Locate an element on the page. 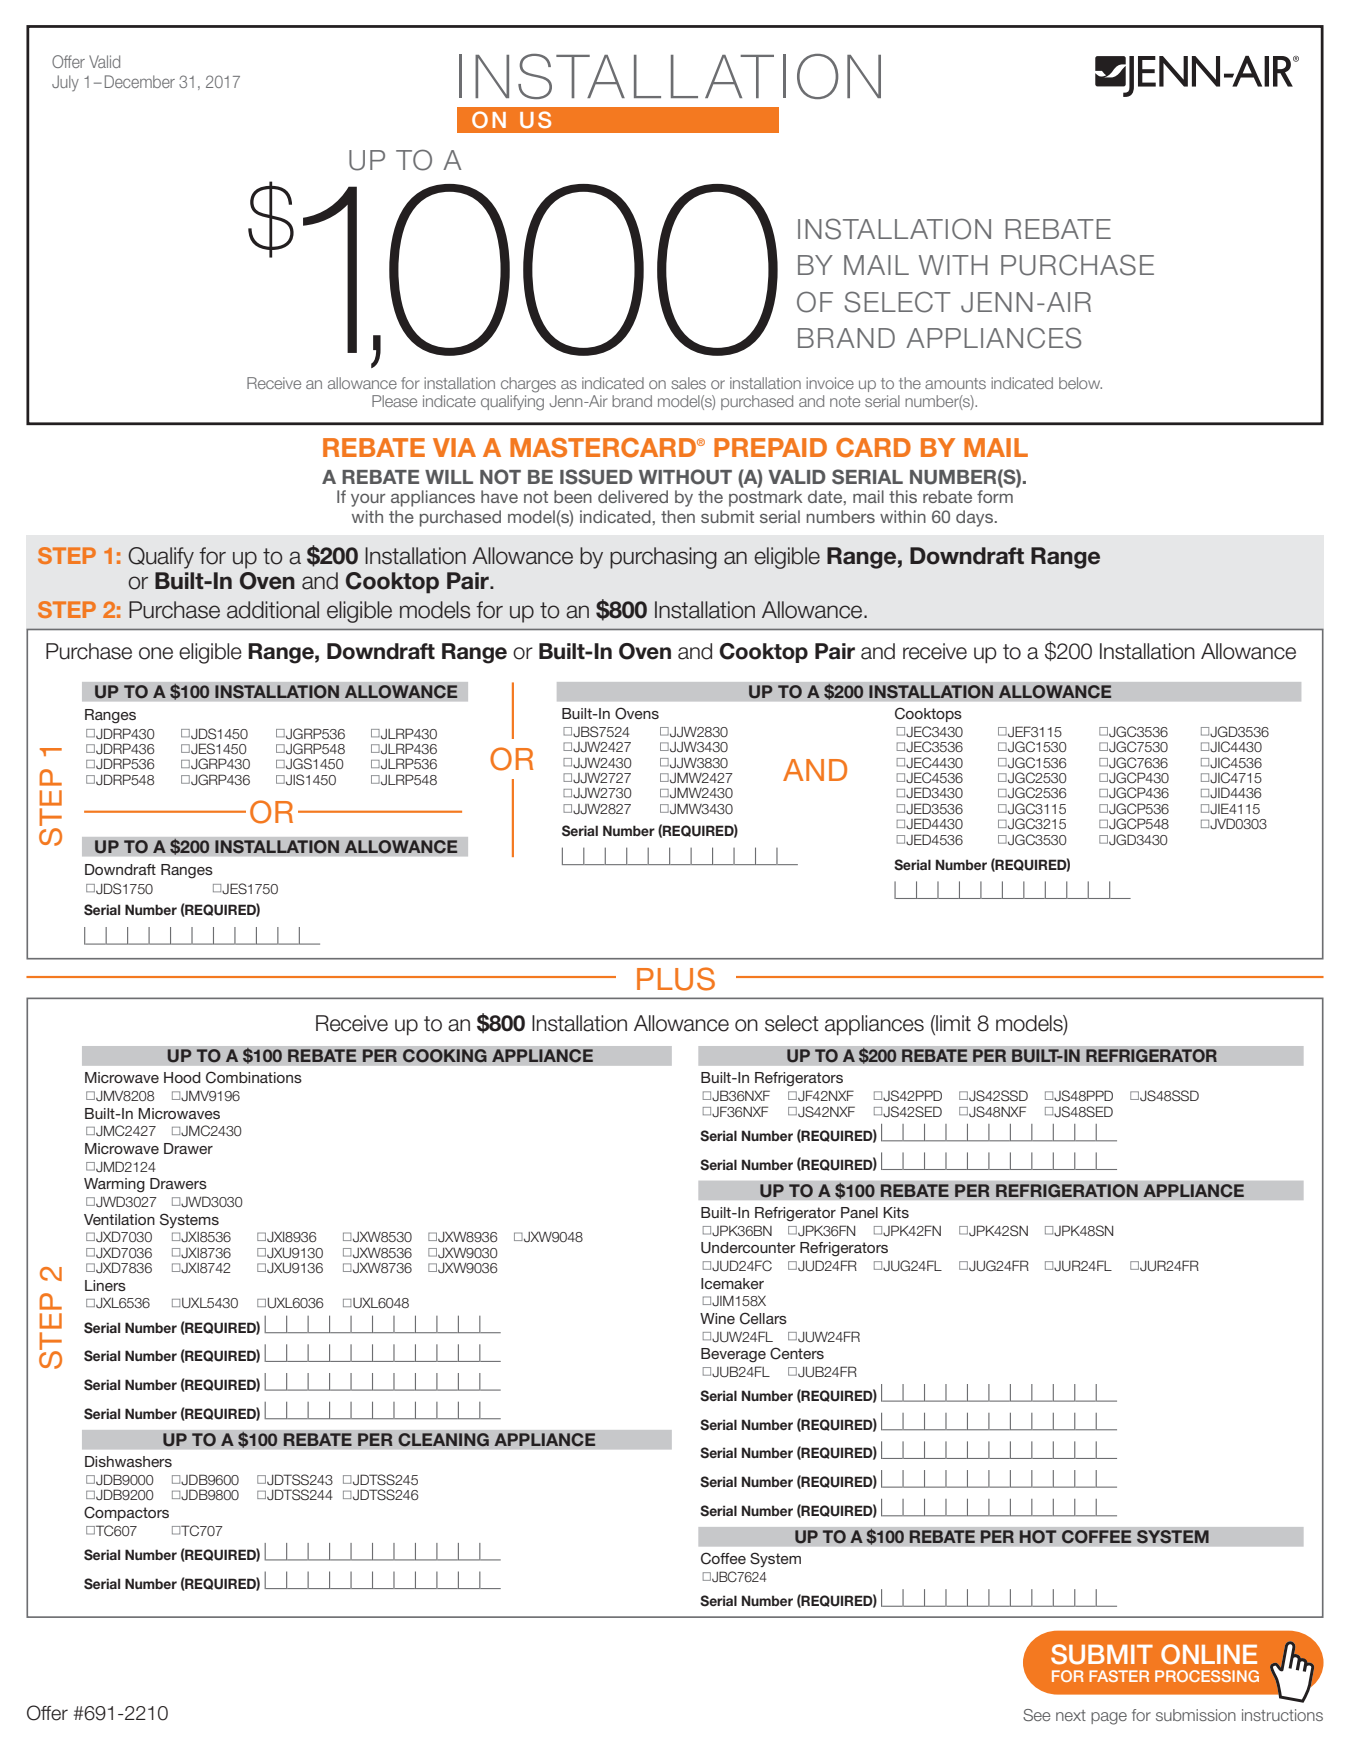 The image size is (1350, 1747). REFRIGERATION is located at coordinates (1066, 1191).
